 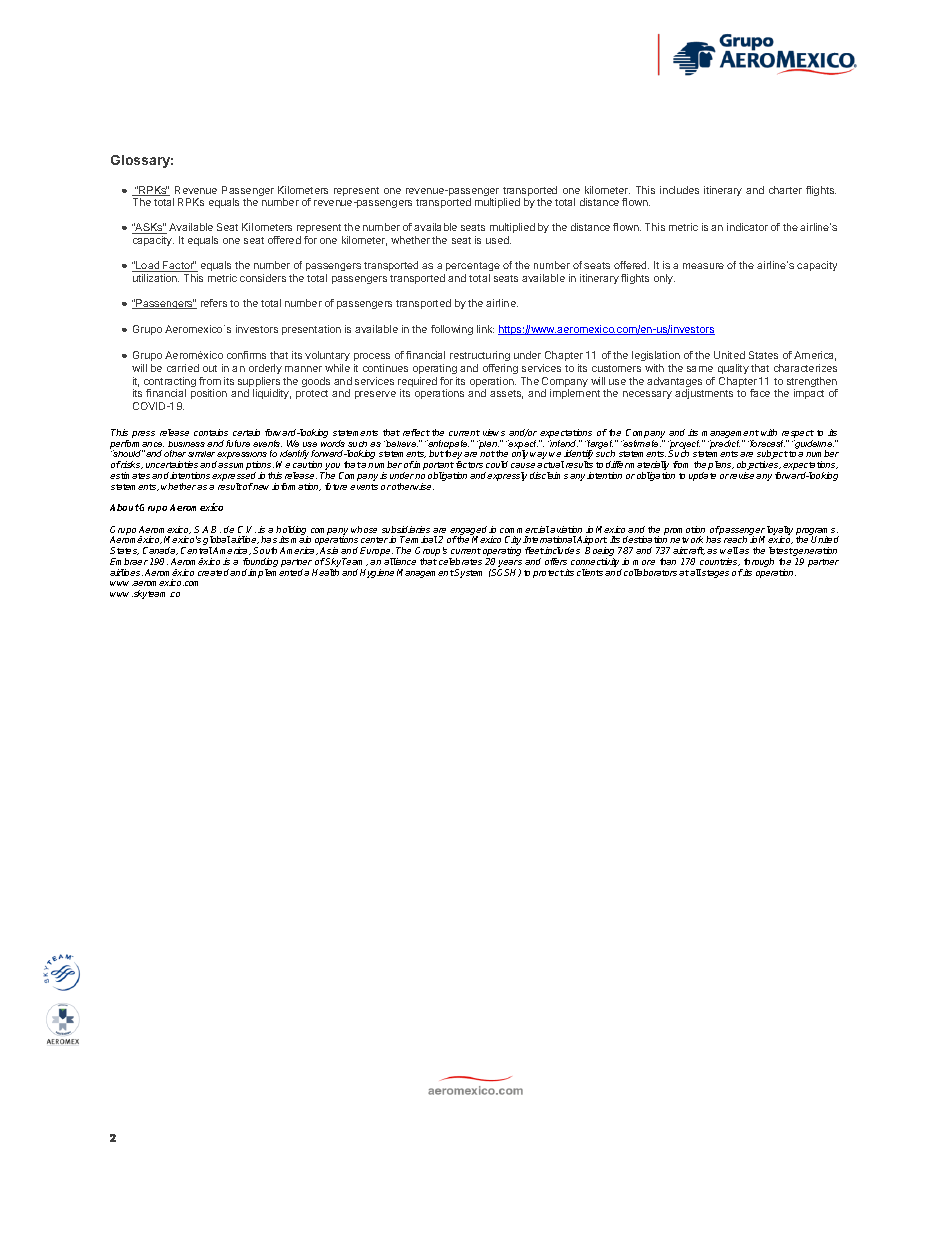 I want to click on assumptions, so click(x=246, y=467).
